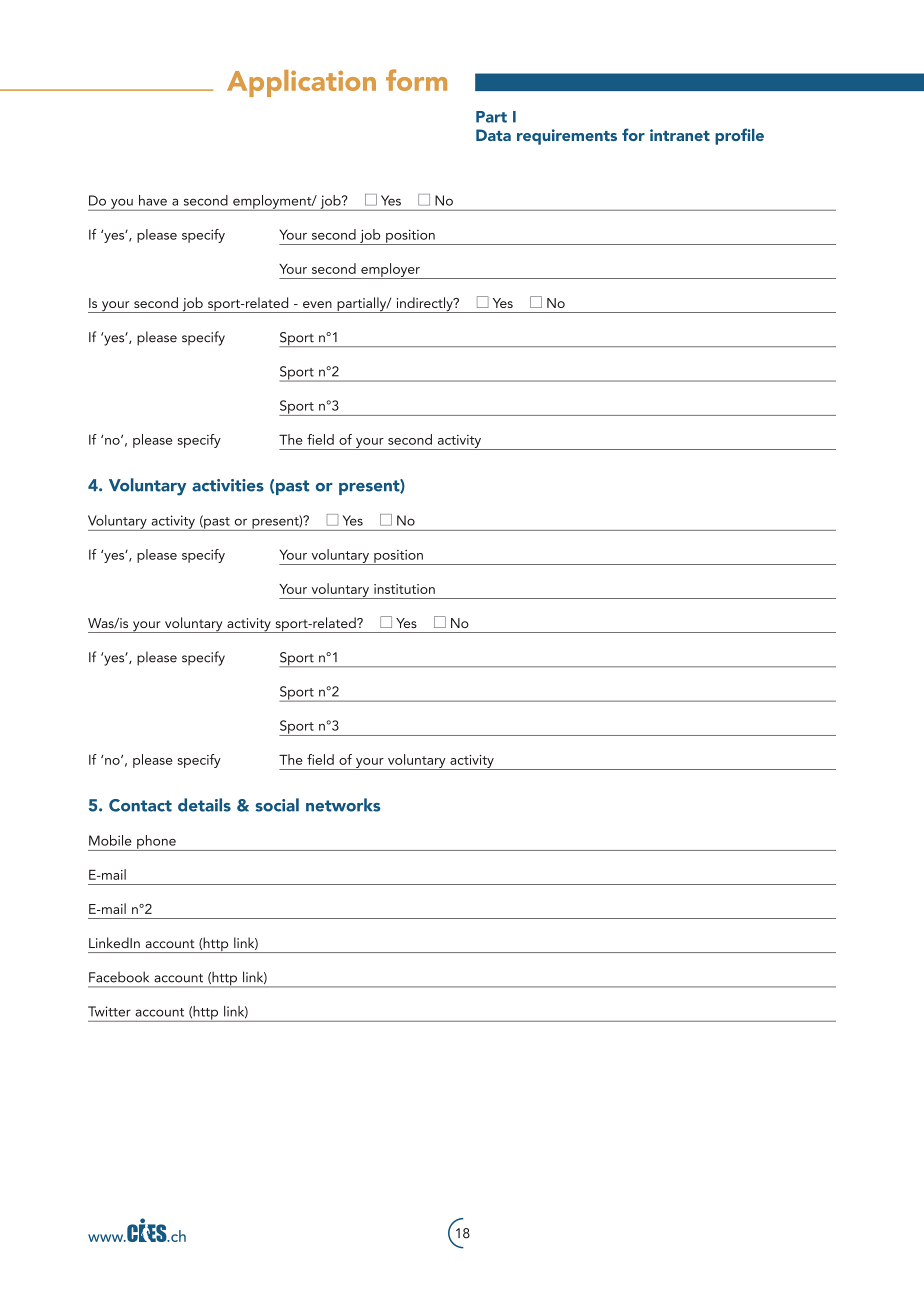 The width and height of the screenshot is (924, 1308). What do you see at coordinates (416, 80) in the screenshot?
I see `form` at bounding box center [416, 80].
